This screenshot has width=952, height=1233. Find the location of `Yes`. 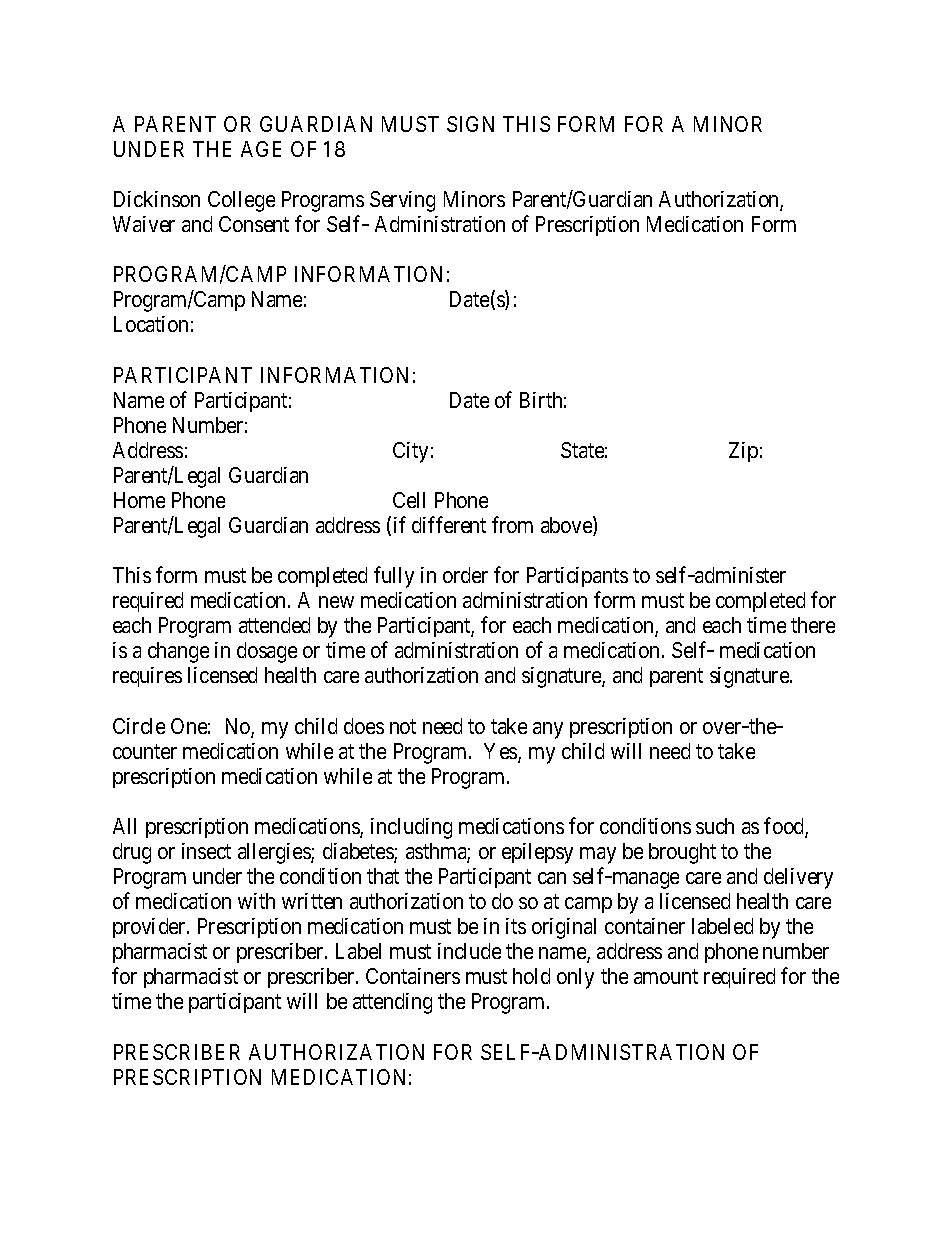

Yes is located at coordinates (501, 752).
